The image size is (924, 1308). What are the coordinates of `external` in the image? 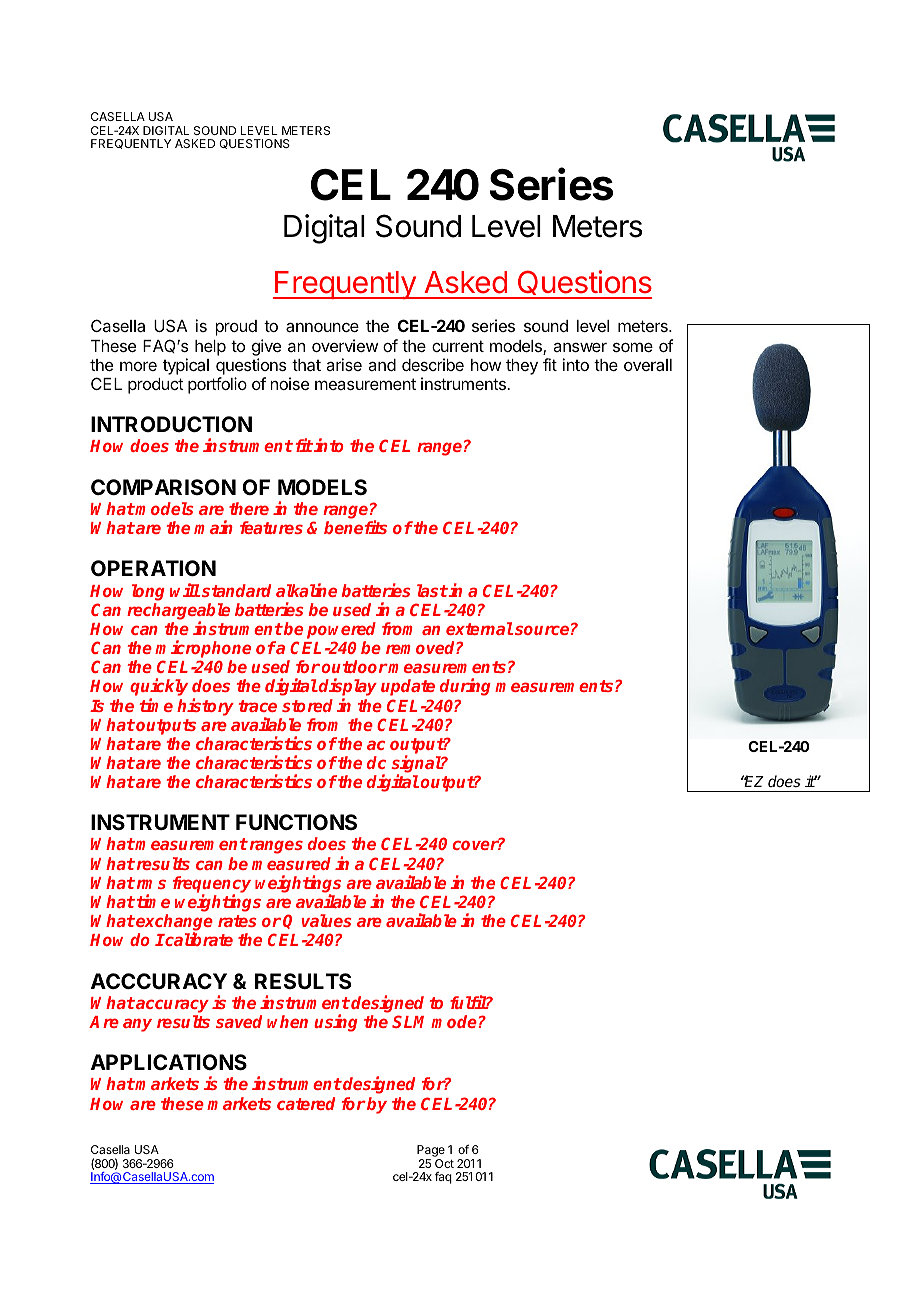 It's located at (479, 628).
